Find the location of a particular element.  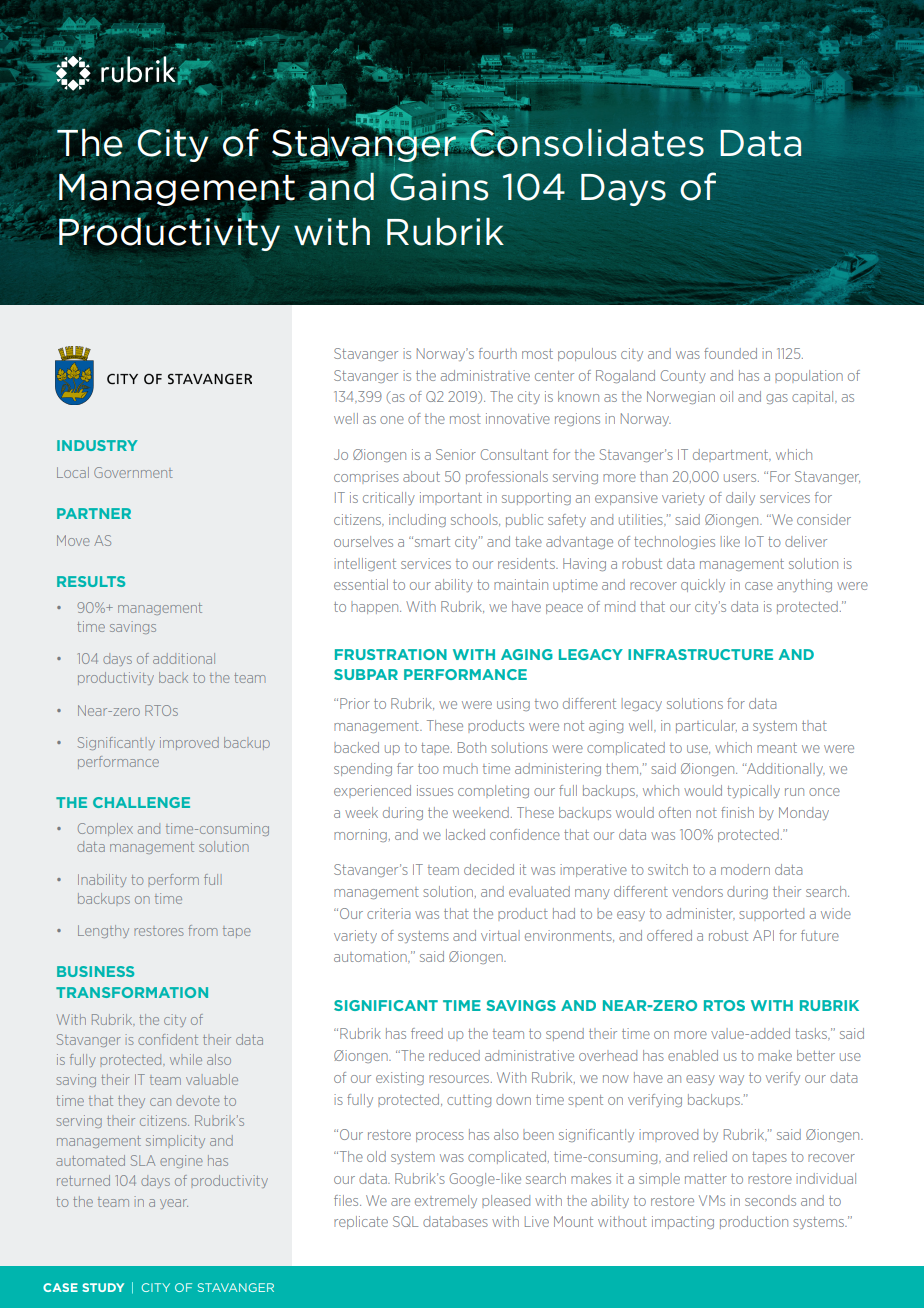

impacting is located at coordinates (683, 1222).
